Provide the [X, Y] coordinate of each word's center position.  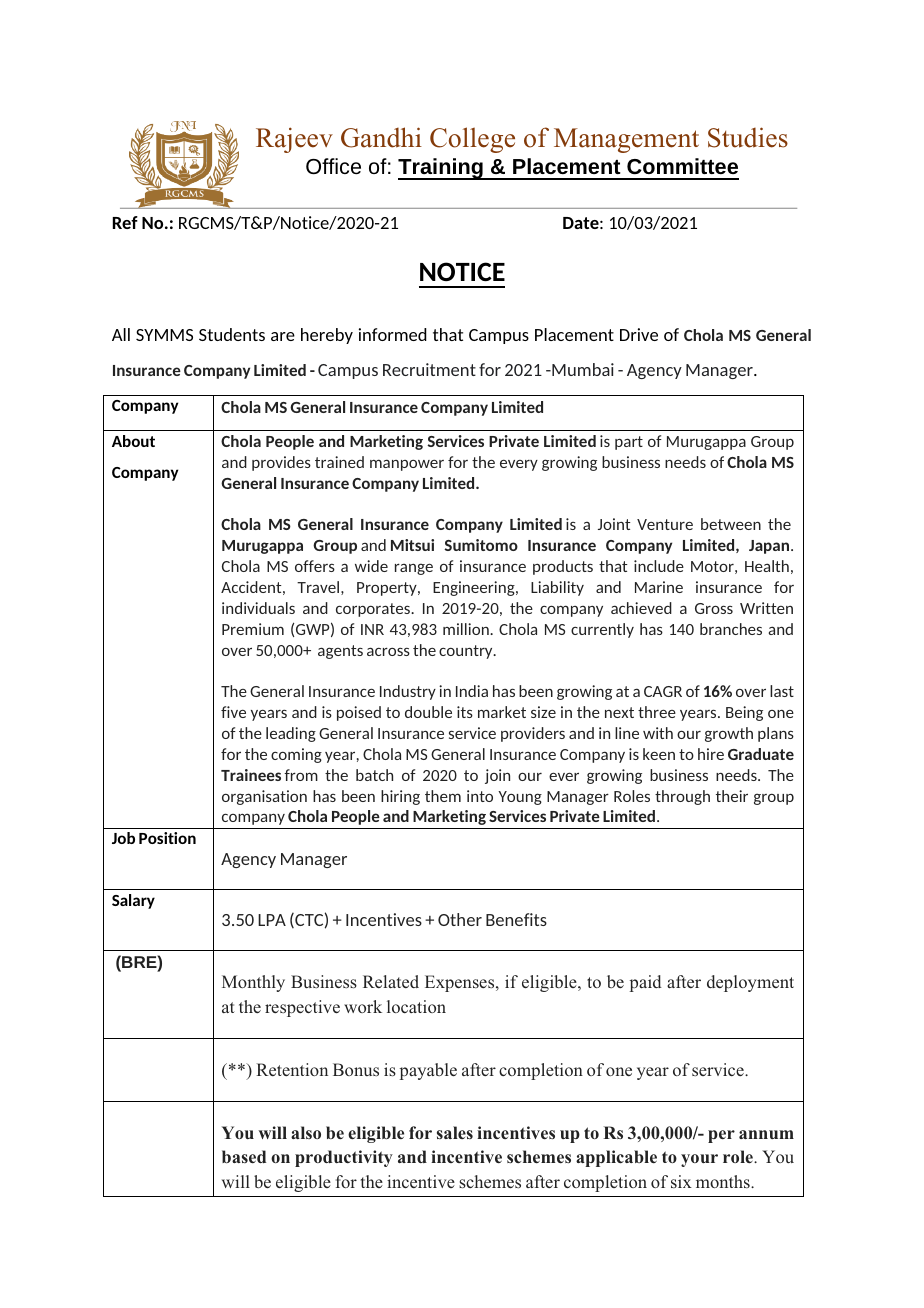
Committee [682, 166]
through [682, 797]
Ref [125, 222]
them [443, 796]
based [244, 1156]
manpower [407, 465]
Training [441, 169]
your [699, 1160]
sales [455, 1132]
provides [281, 463]
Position [167, 838]
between [731, 524]
